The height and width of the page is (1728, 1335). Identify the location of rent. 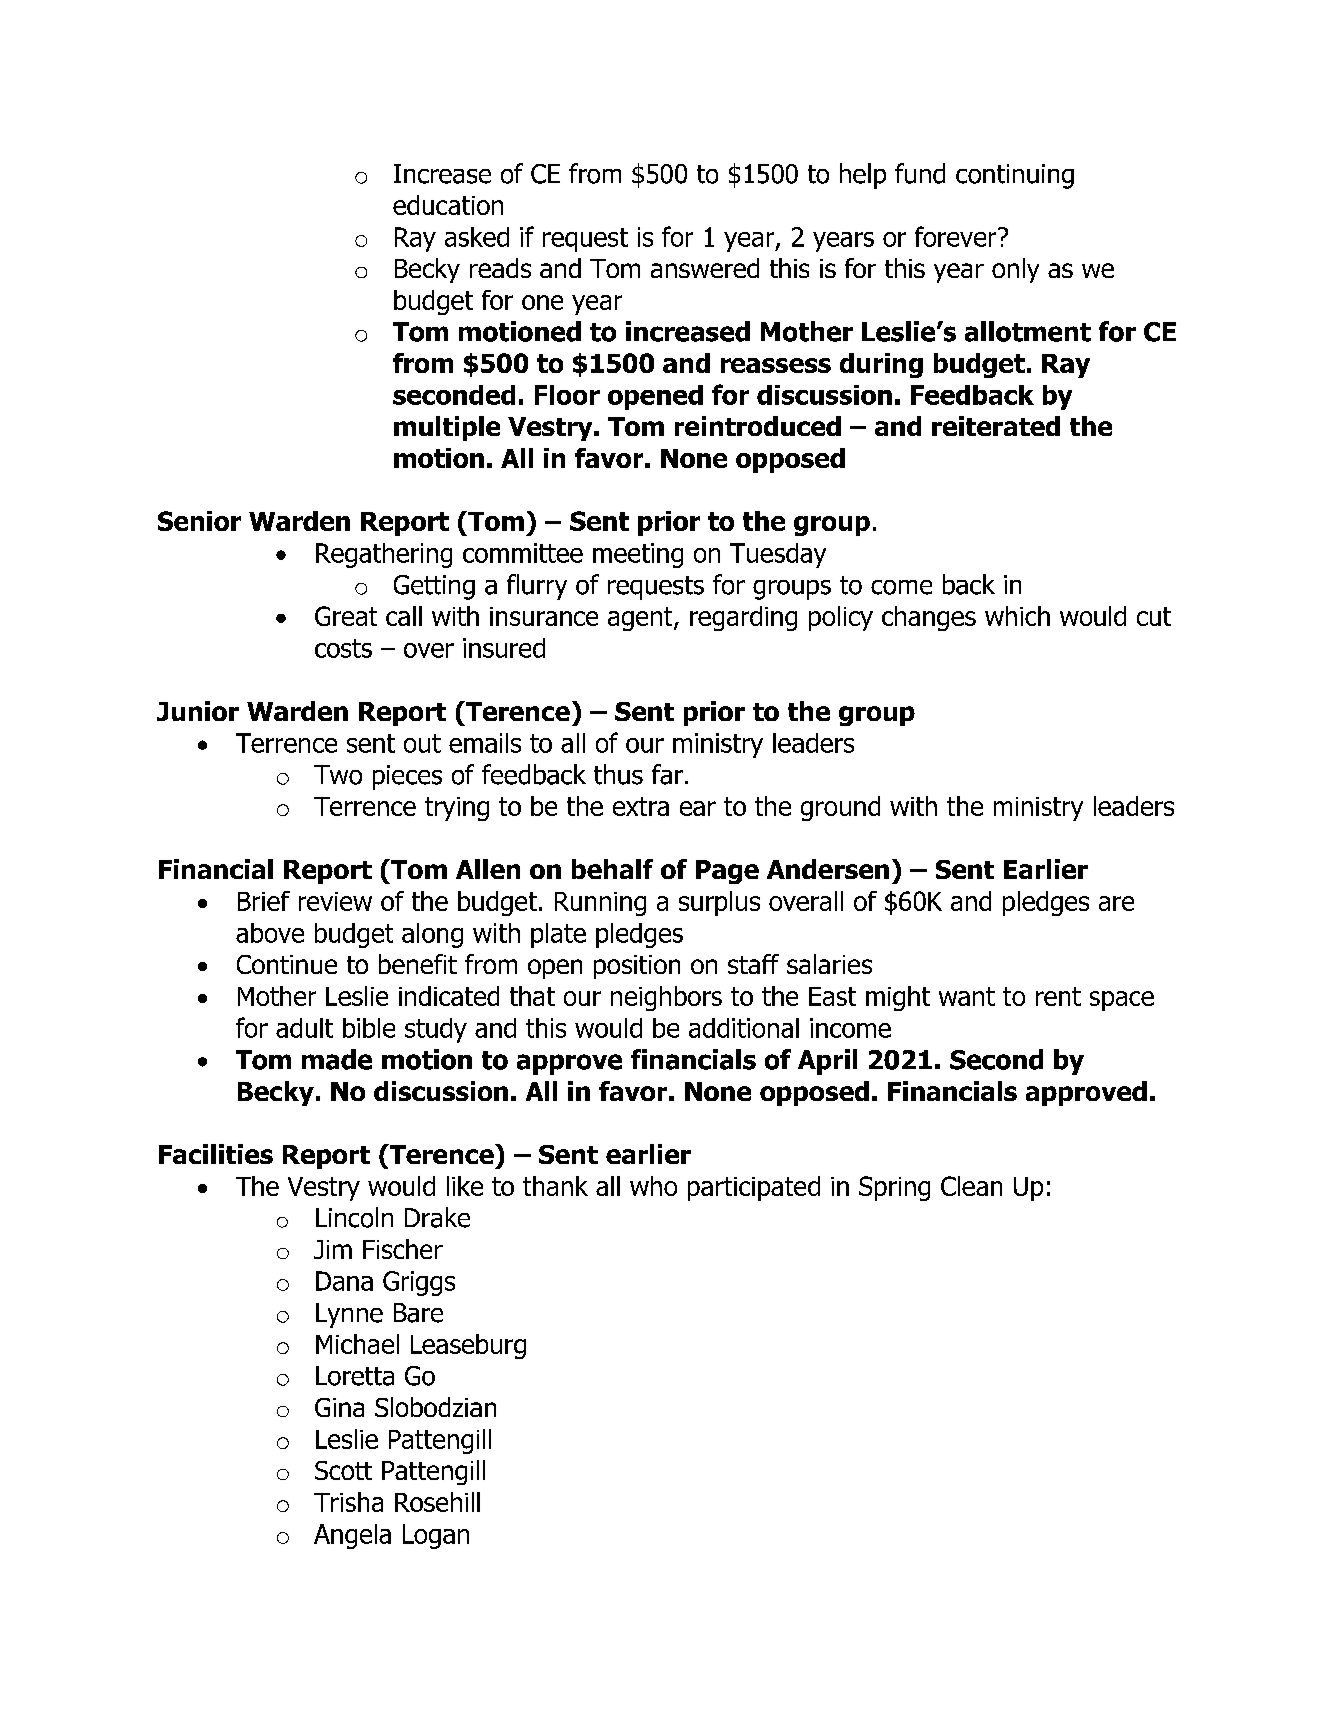
(1058, 996).
